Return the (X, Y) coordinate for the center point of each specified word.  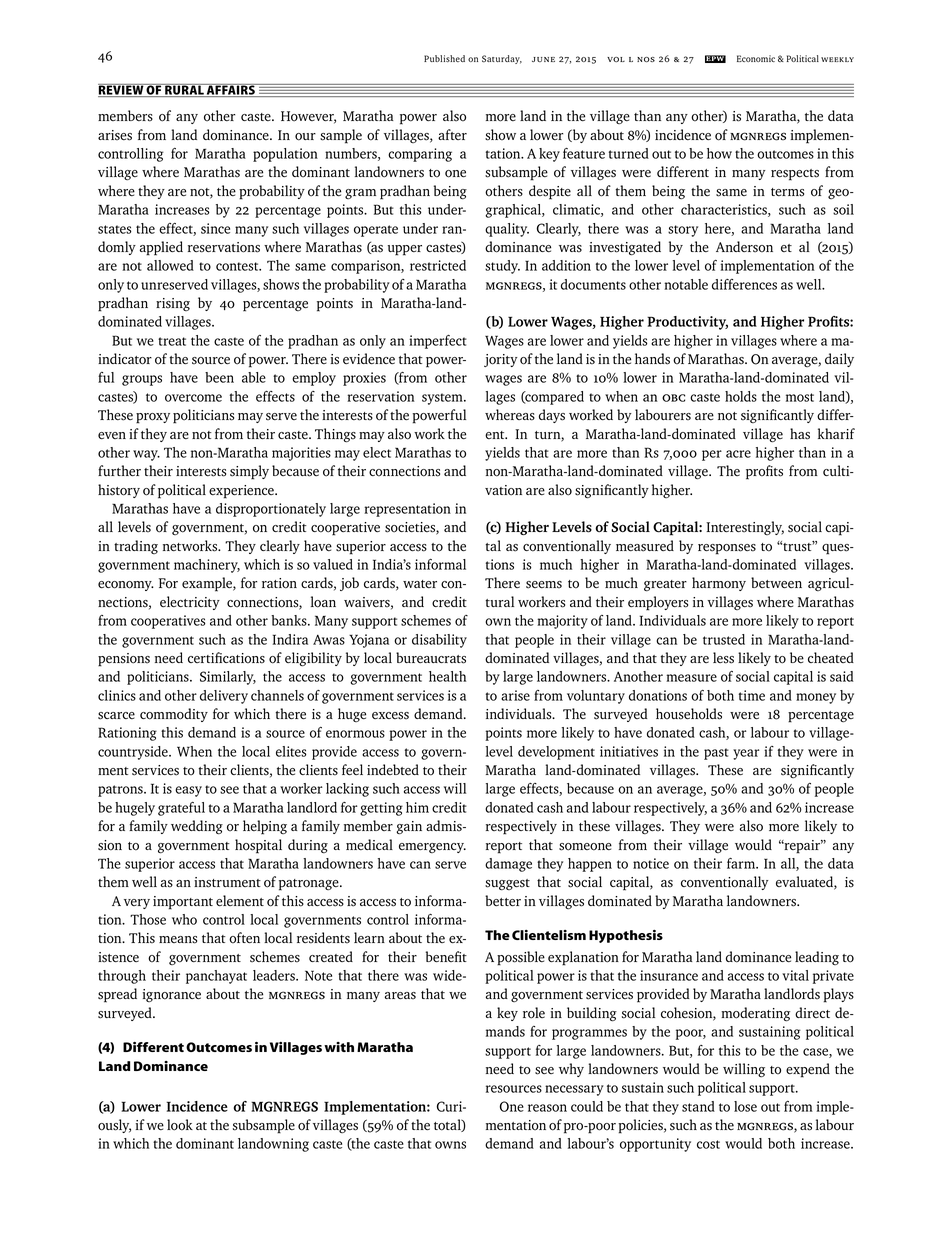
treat (172, 341)
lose (745, 1106)
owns (450, 1145)
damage (508, 865)
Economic (756, 58)
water (420, 584)
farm (742, 863)
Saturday (502, 59)
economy (126, 586)
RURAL (184, 90)
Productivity (687, 323)
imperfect (438, 342)
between (776, 582)
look (180, 1125)
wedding (197, 827)
